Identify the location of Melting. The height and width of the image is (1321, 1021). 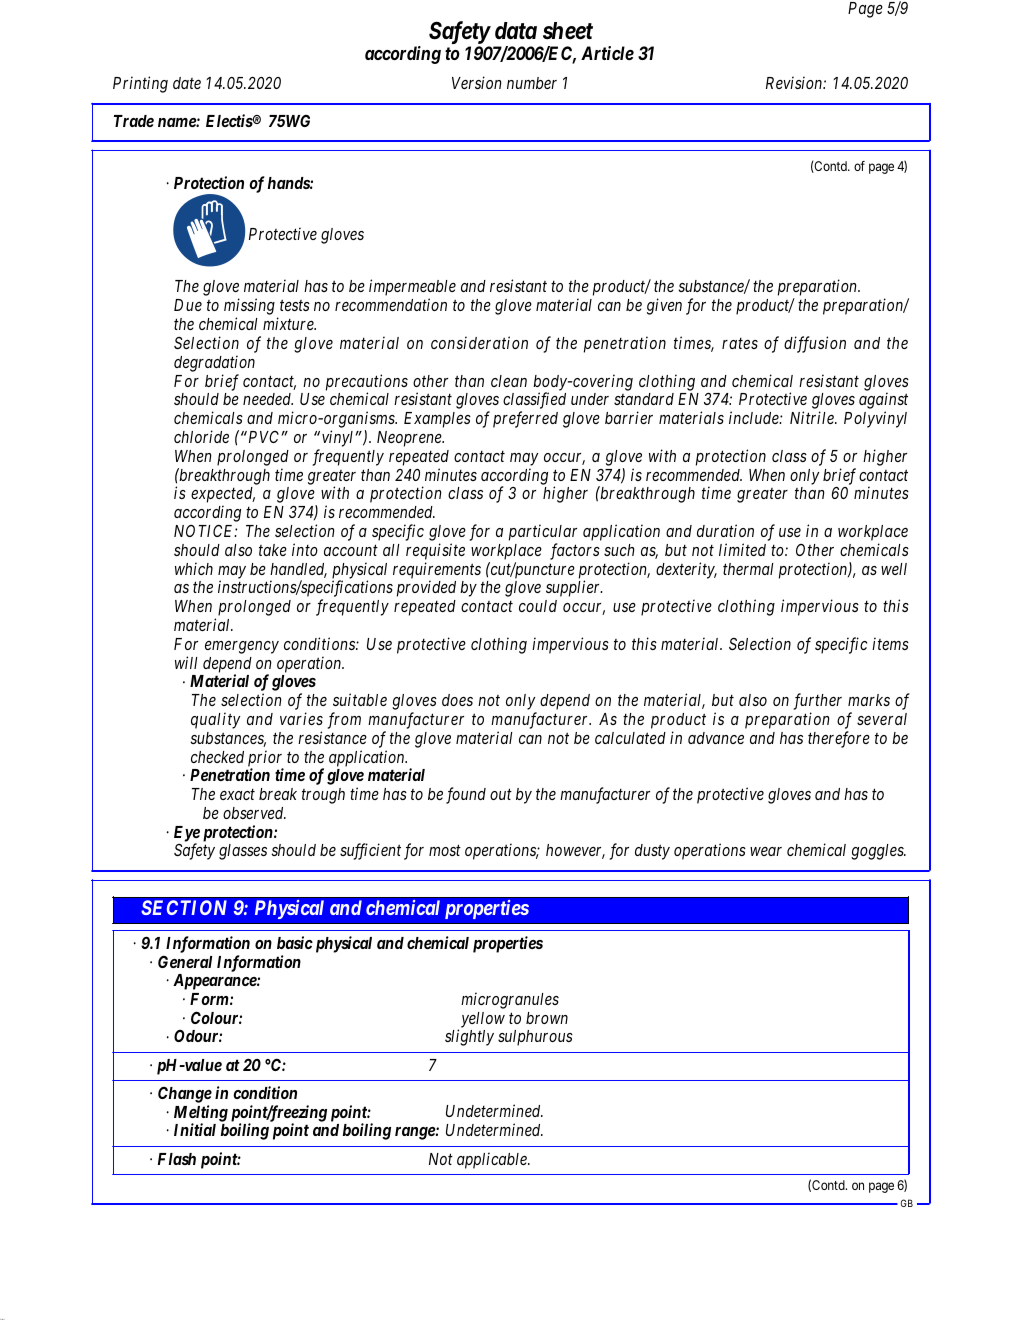
(201, 1114).
